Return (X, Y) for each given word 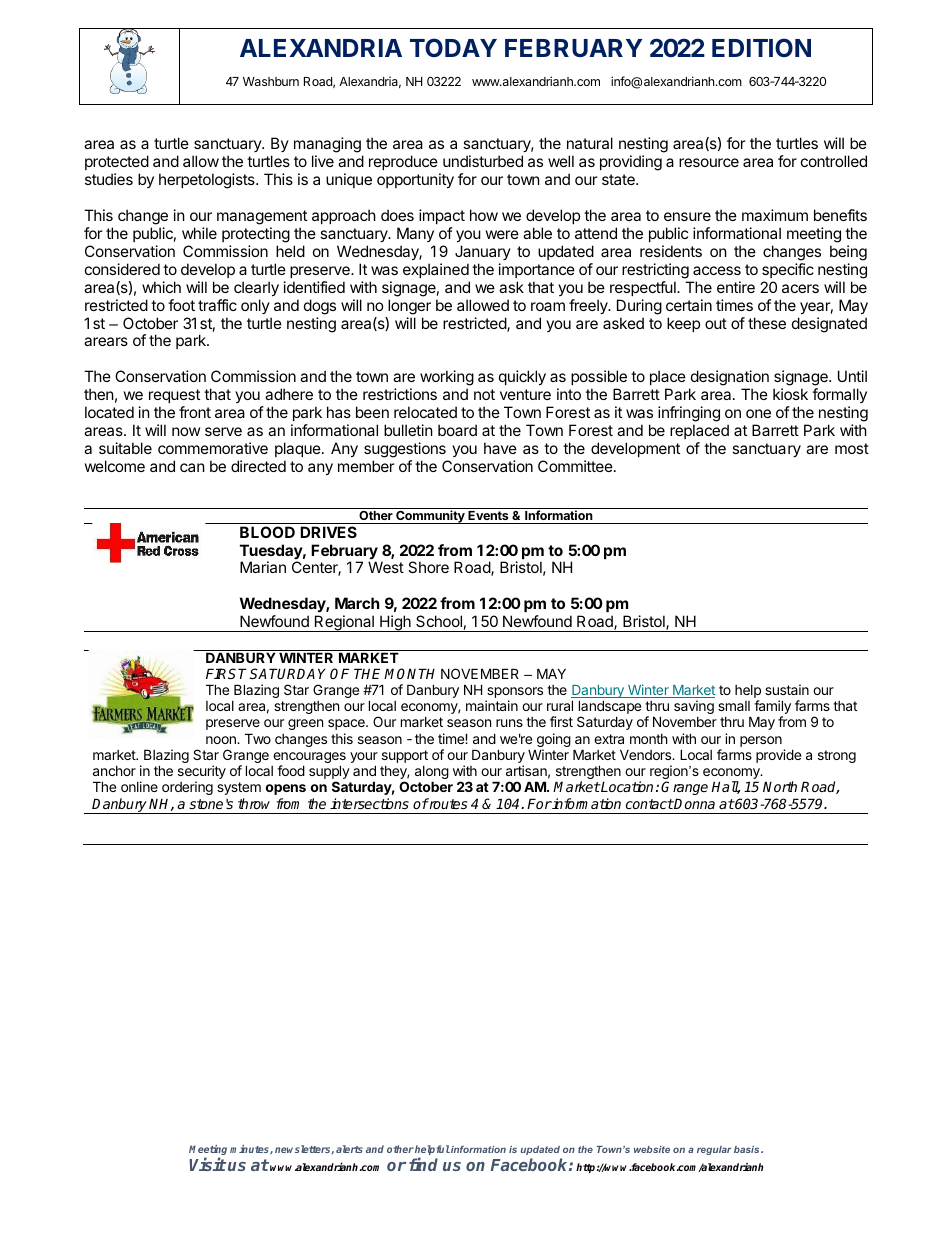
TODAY (453, 47)
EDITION (761, 47)
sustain (787, 689)
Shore (428, 567)
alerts (349, 1149)
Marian (263, 567)
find (423, 1164)
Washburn (271, 81)
